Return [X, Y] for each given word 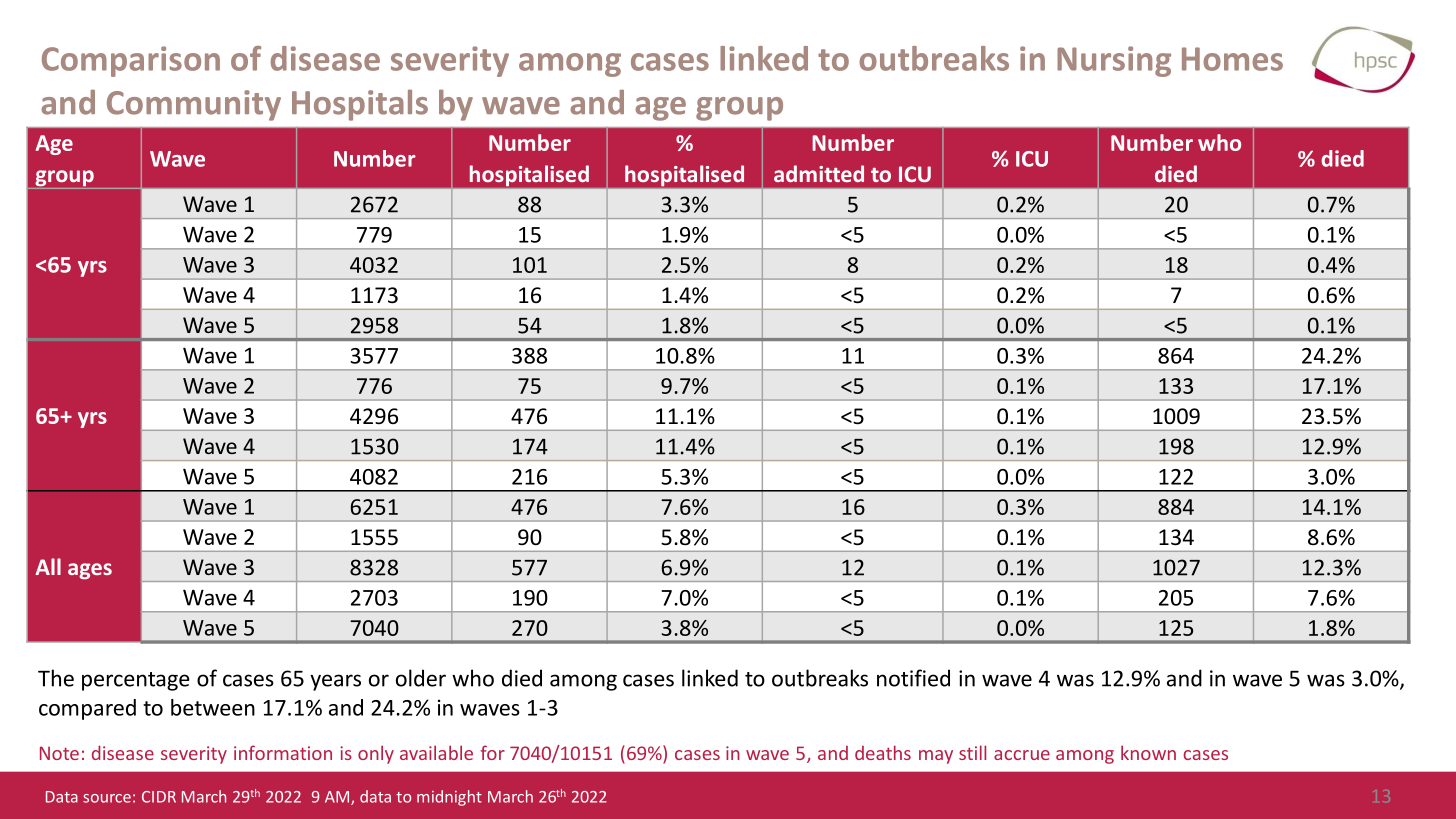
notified [913, 678]
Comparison [131, 61]
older [421, 678]
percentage [136, 681]
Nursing [1114, 61]
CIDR [159, 797]
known [1148, 752]
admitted [819, 173]
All [48, 566]
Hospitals [360, 105]
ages [90, 571]
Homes [1232, 59]
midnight [449, 798]
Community [194, 105]
